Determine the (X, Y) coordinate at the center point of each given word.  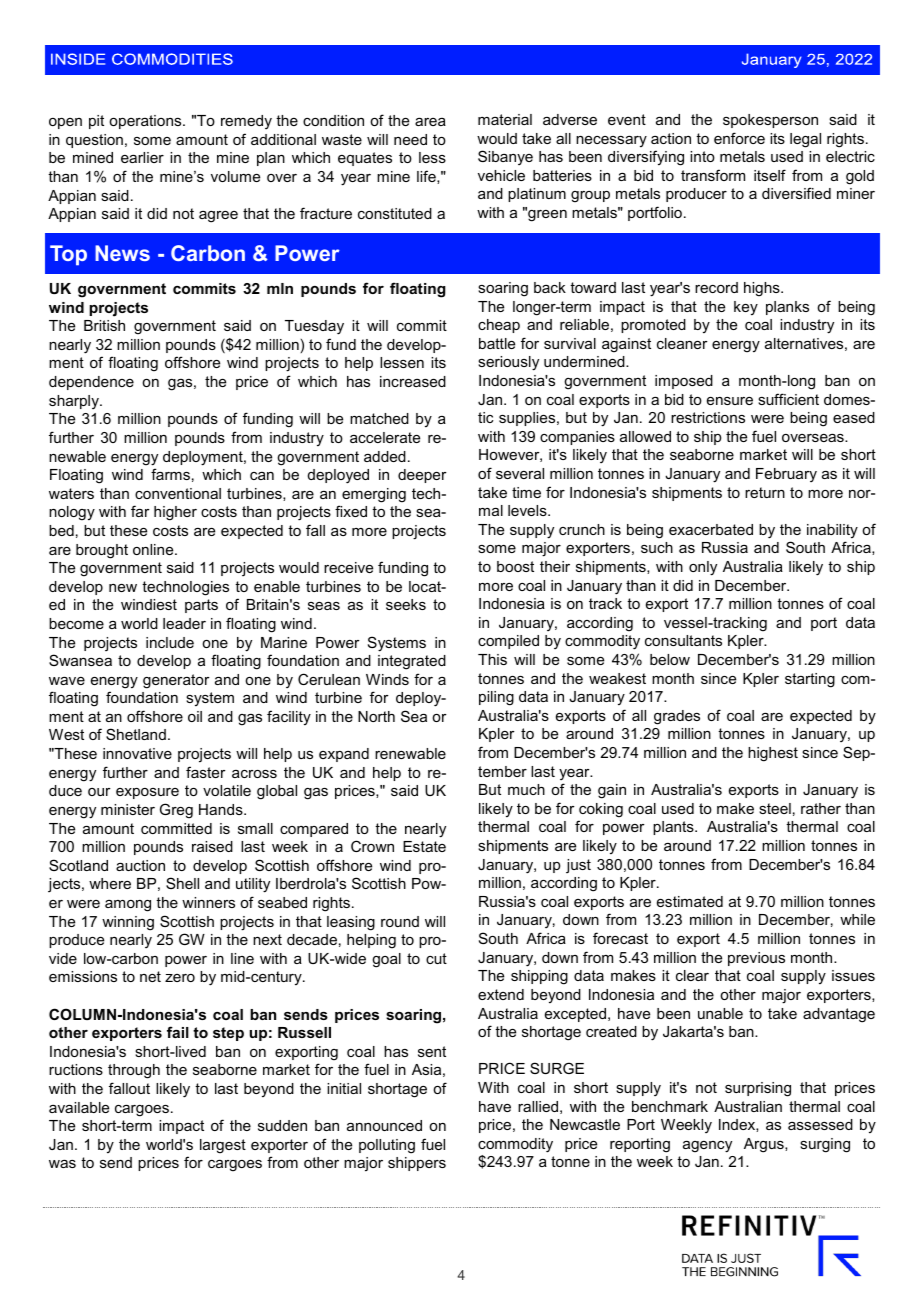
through (134, 1071)
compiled (508, 642)
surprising (758, 1089)
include (170, 642)
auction (140, 865)
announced (384, 1125)
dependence (91, 383)
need (410, 139)
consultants (683, 640)
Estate (424, 846)
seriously (508, 363)
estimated (690, 901)
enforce (739, 138)
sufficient (788, 399)
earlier (142, 157)
